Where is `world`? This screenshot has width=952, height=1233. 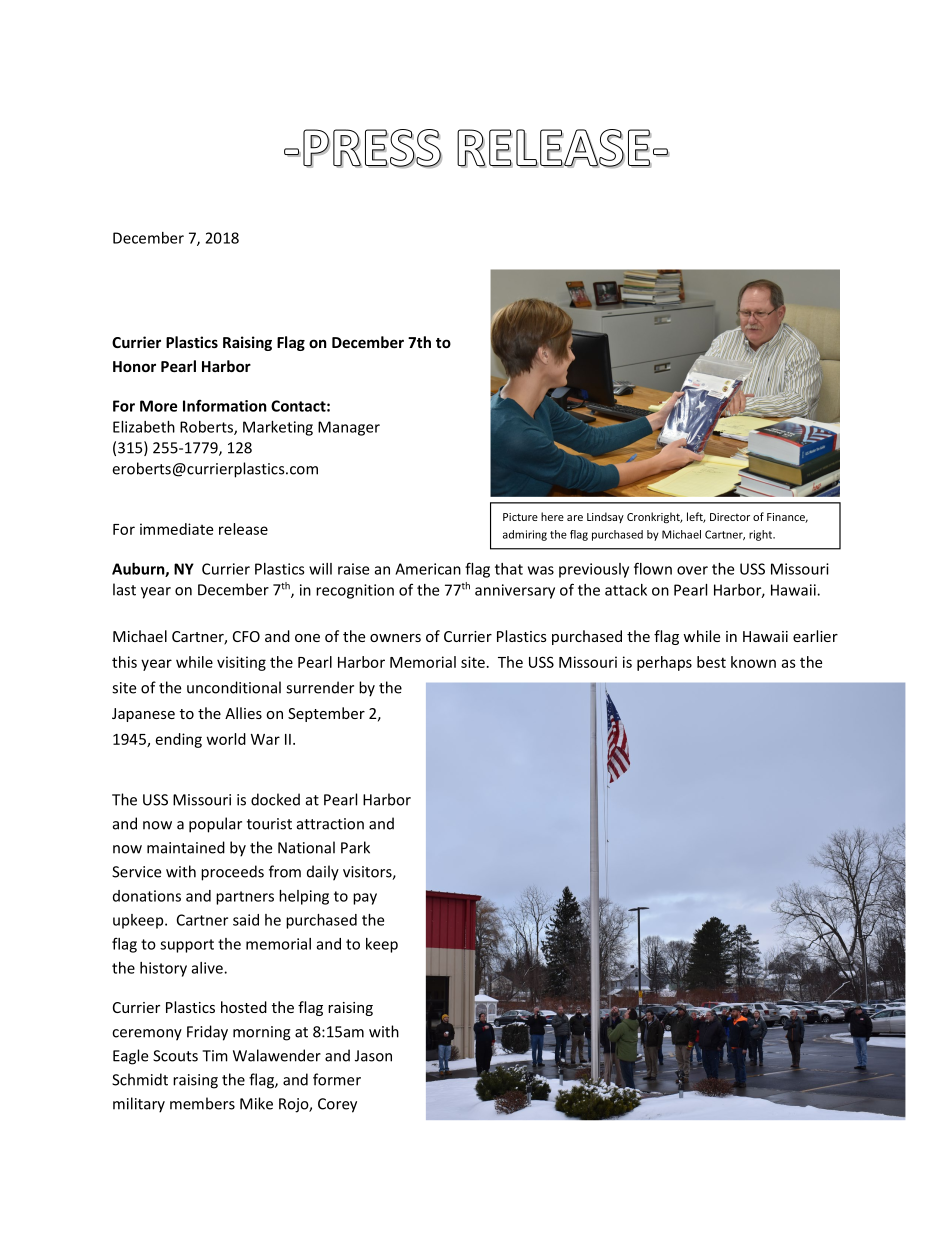
world is located at coordinates (226, 739).
